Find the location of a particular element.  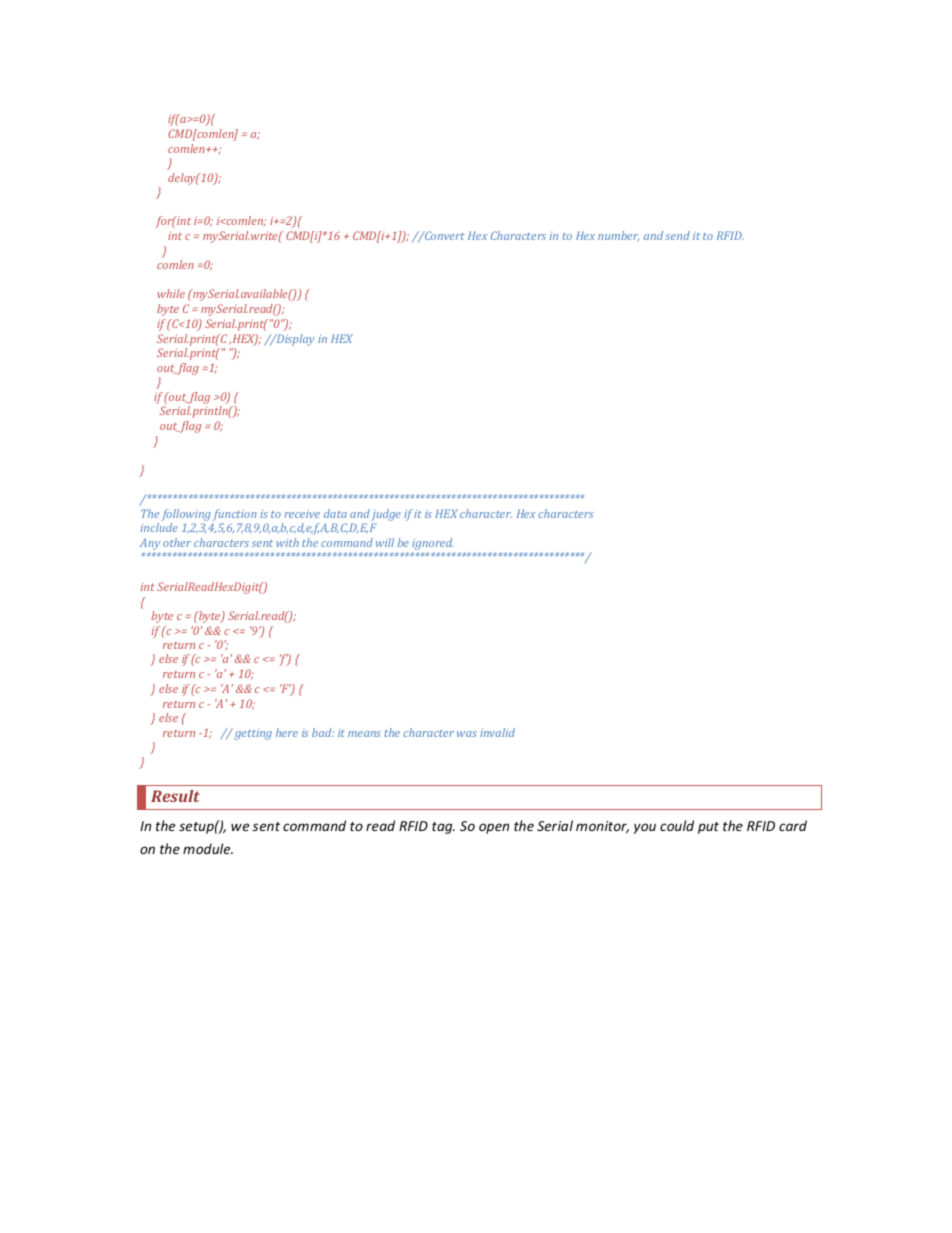

was is located at coordinates (467, 734).
